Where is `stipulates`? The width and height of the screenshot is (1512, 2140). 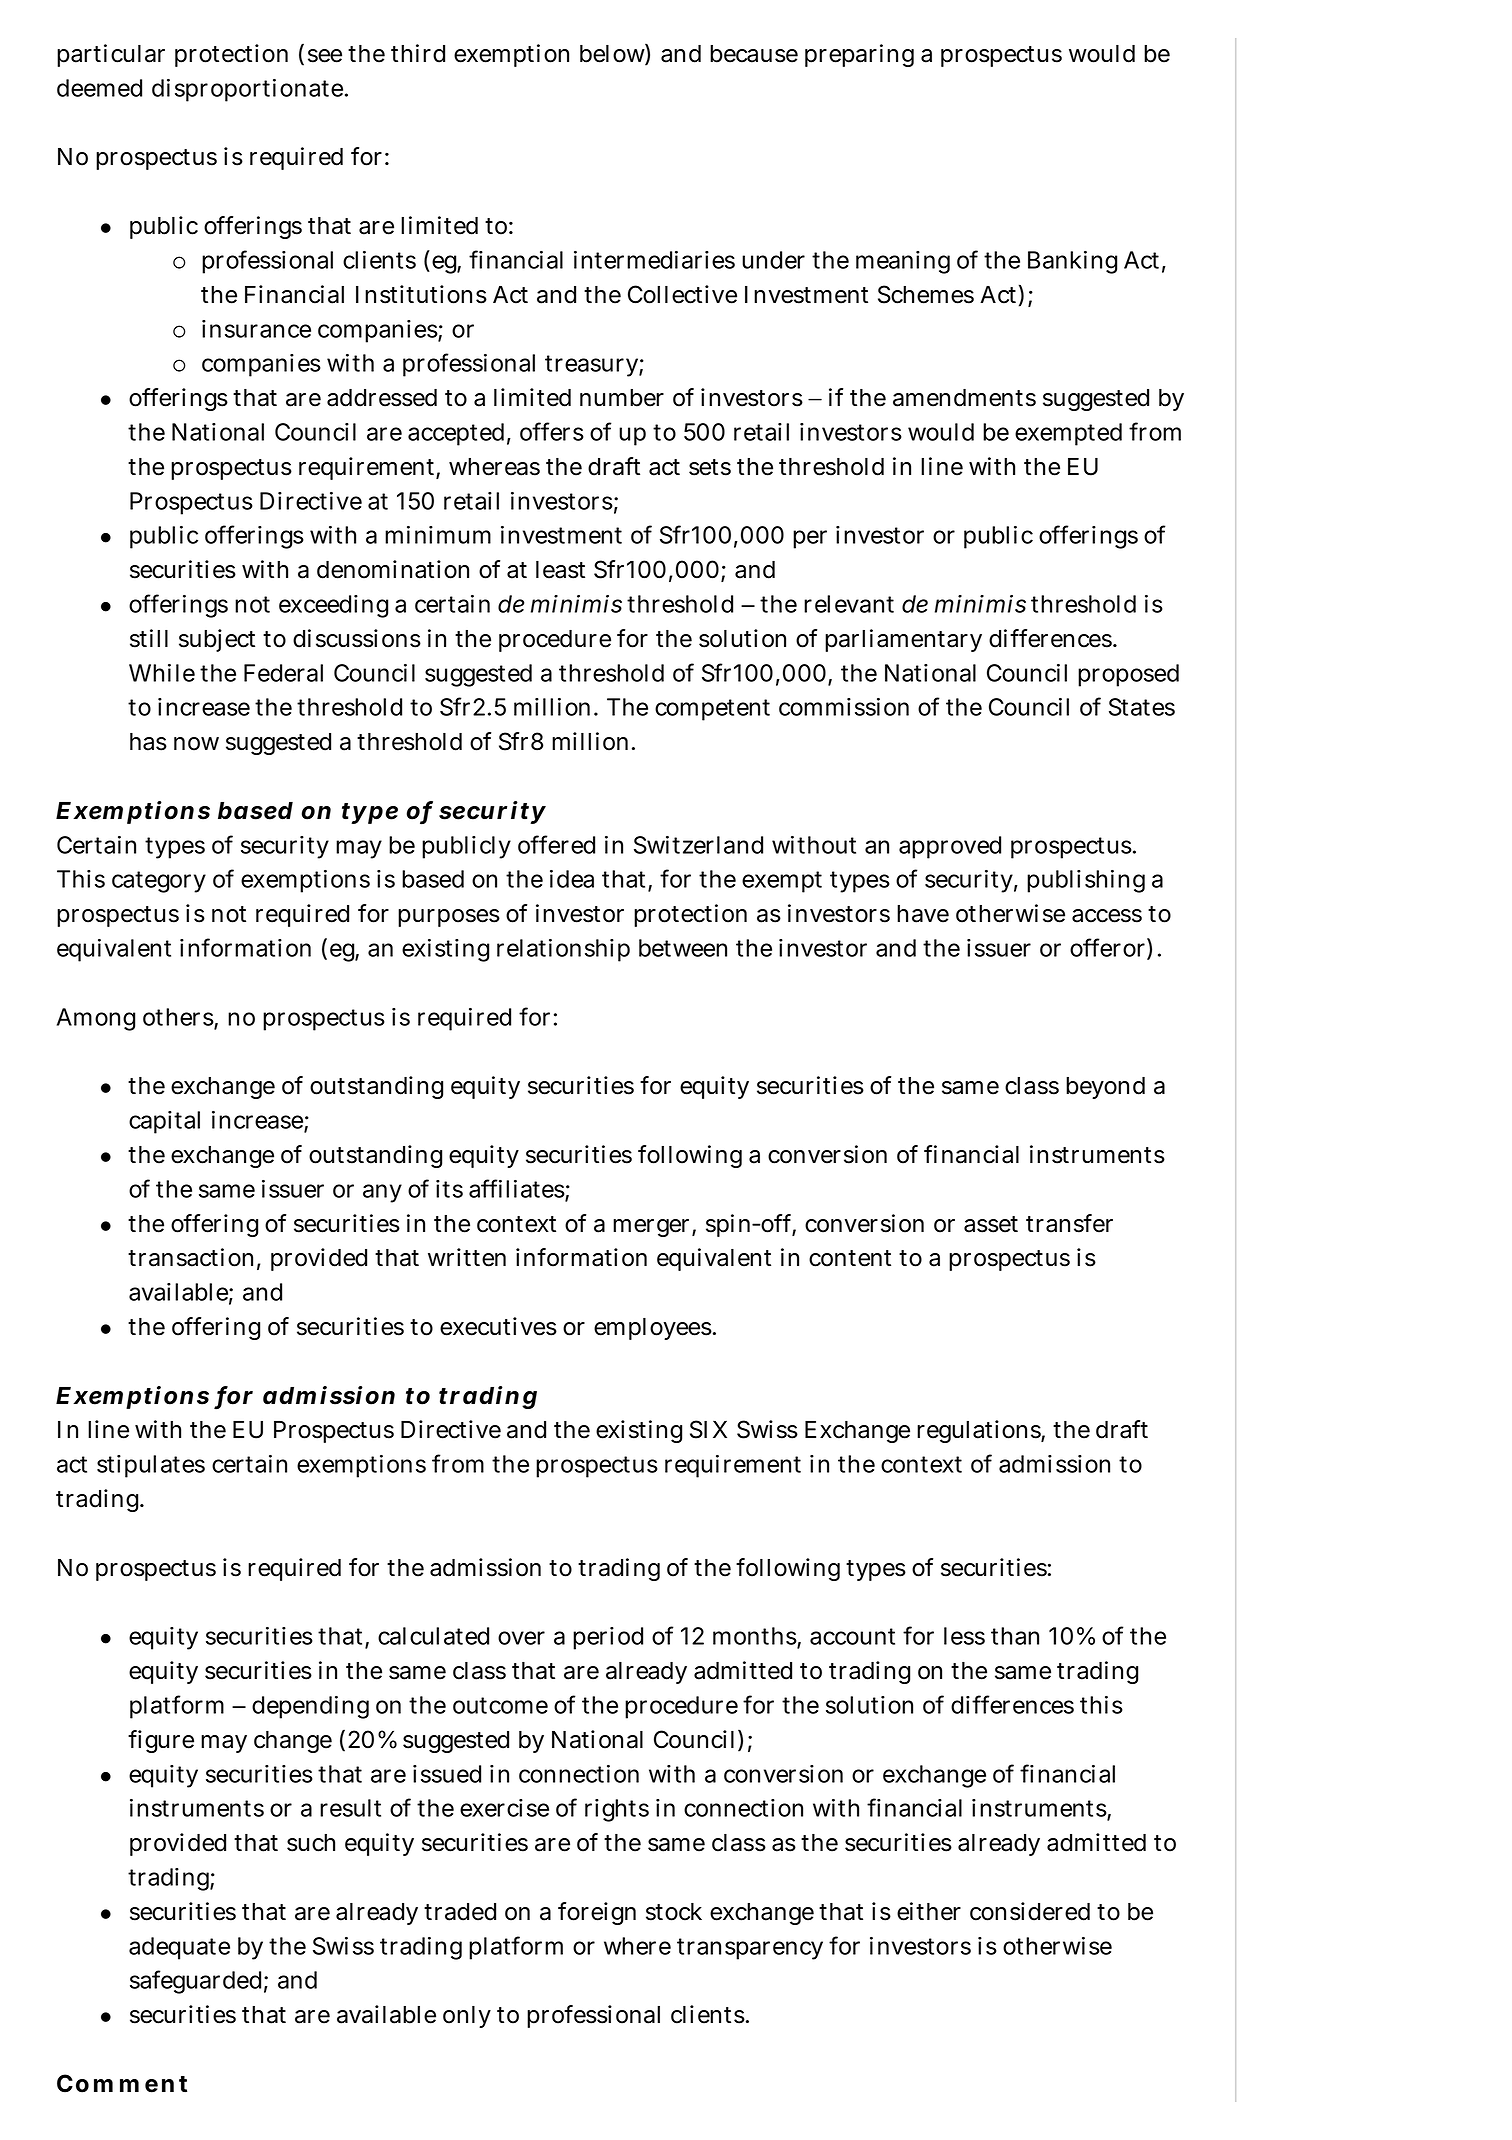 stipulates is located at coordinates (151, 1466).
